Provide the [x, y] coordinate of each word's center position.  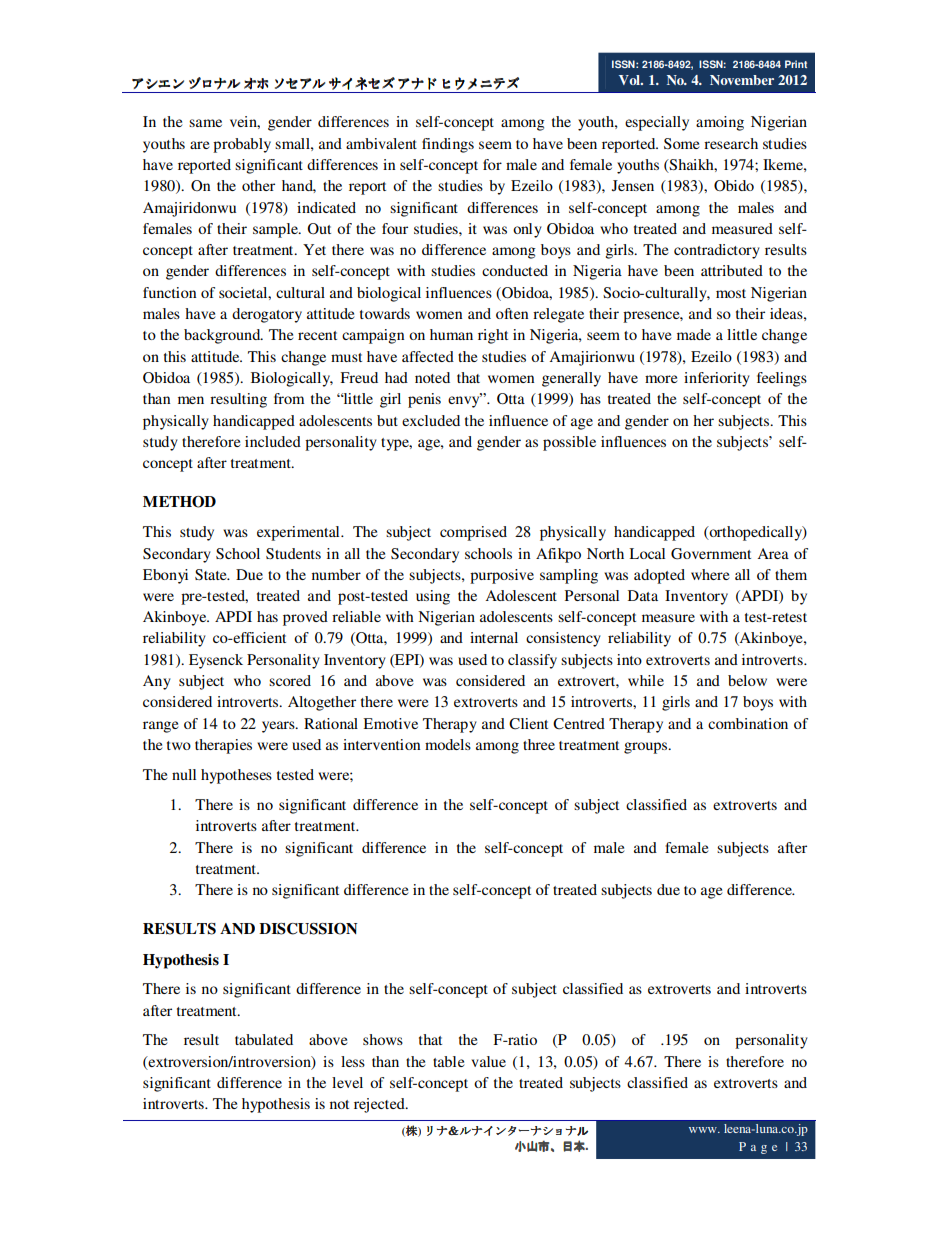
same [205, 123]
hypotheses [236, 776]
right [493, 336]
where [710, 574]
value [488, 1061]
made [694, 334]
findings [448, 145]
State [212, 574]
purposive [502, 576]
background [223, 336]
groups [647, 748]
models [448, 744]
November [742, 80]
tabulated [264, 1039]
